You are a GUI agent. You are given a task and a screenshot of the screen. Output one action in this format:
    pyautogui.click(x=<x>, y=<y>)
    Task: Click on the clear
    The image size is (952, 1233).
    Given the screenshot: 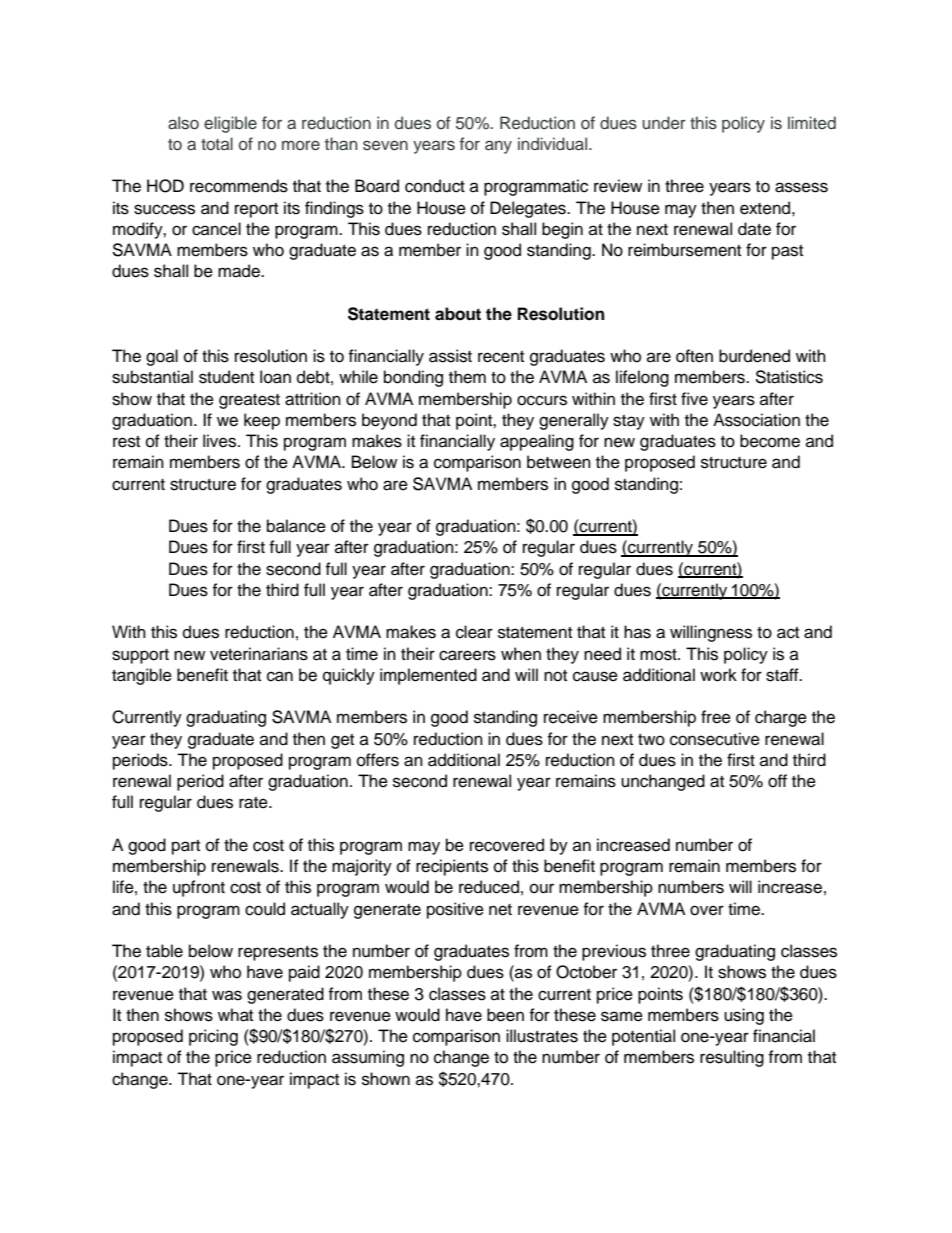 What is the action you would take?
    pyautogui.click(x=474, y=632)
